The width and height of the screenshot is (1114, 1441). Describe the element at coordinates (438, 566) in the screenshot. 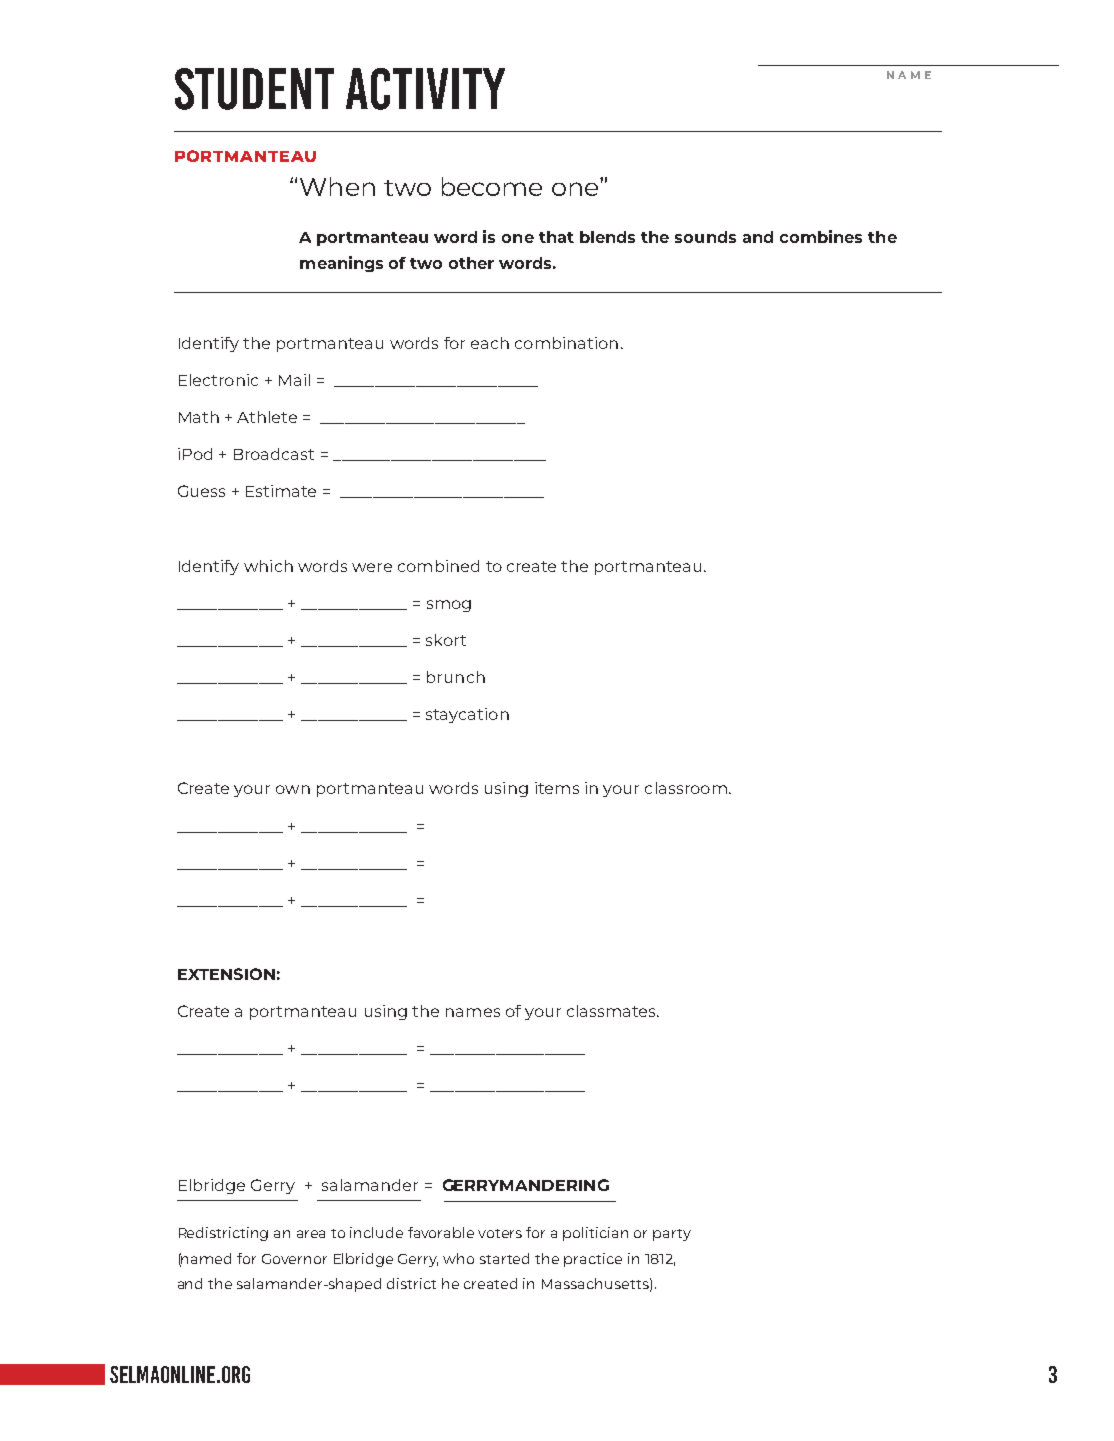

I see `combined` at that location.
